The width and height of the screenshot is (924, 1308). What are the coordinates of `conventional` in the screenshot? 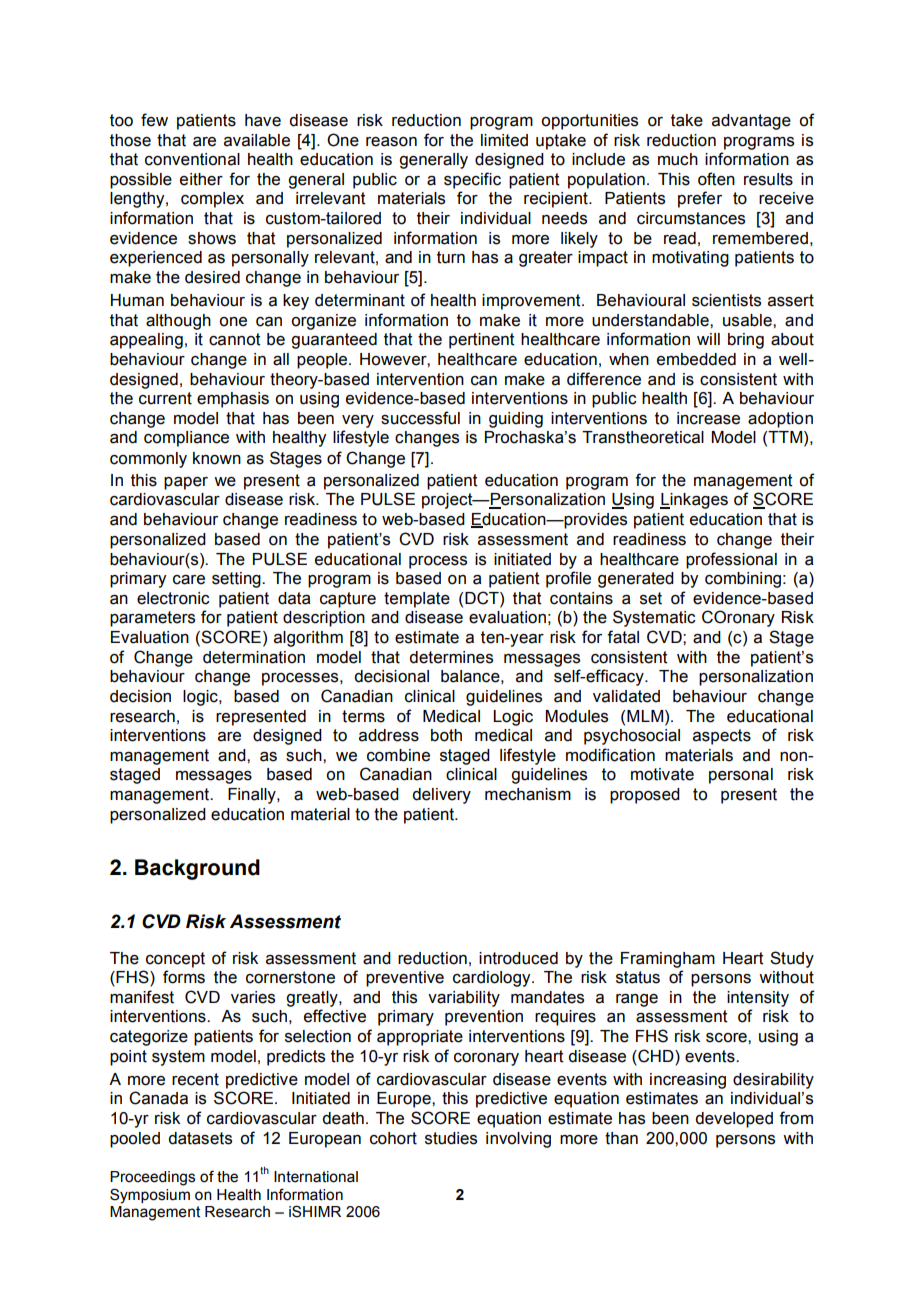 It's located at (192, 159).
